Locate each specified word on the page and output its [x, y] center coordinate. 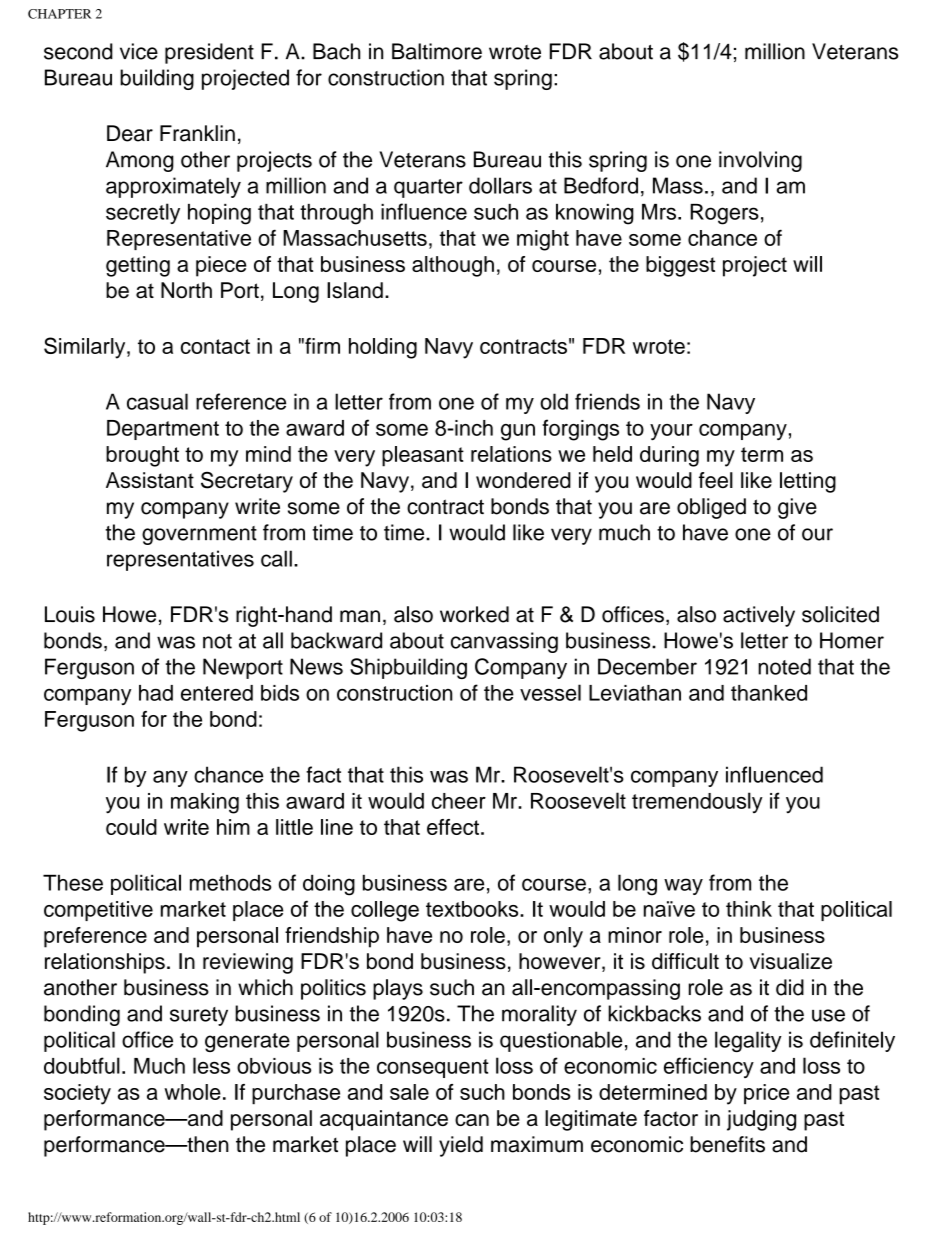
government [199, 535]
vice [139, 51]
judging [761, 1120]
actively [759, 616]
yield [461, 1146]
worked [474, 614]
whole [192, 1092]
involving [760, 161]
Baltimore [437, 51]
